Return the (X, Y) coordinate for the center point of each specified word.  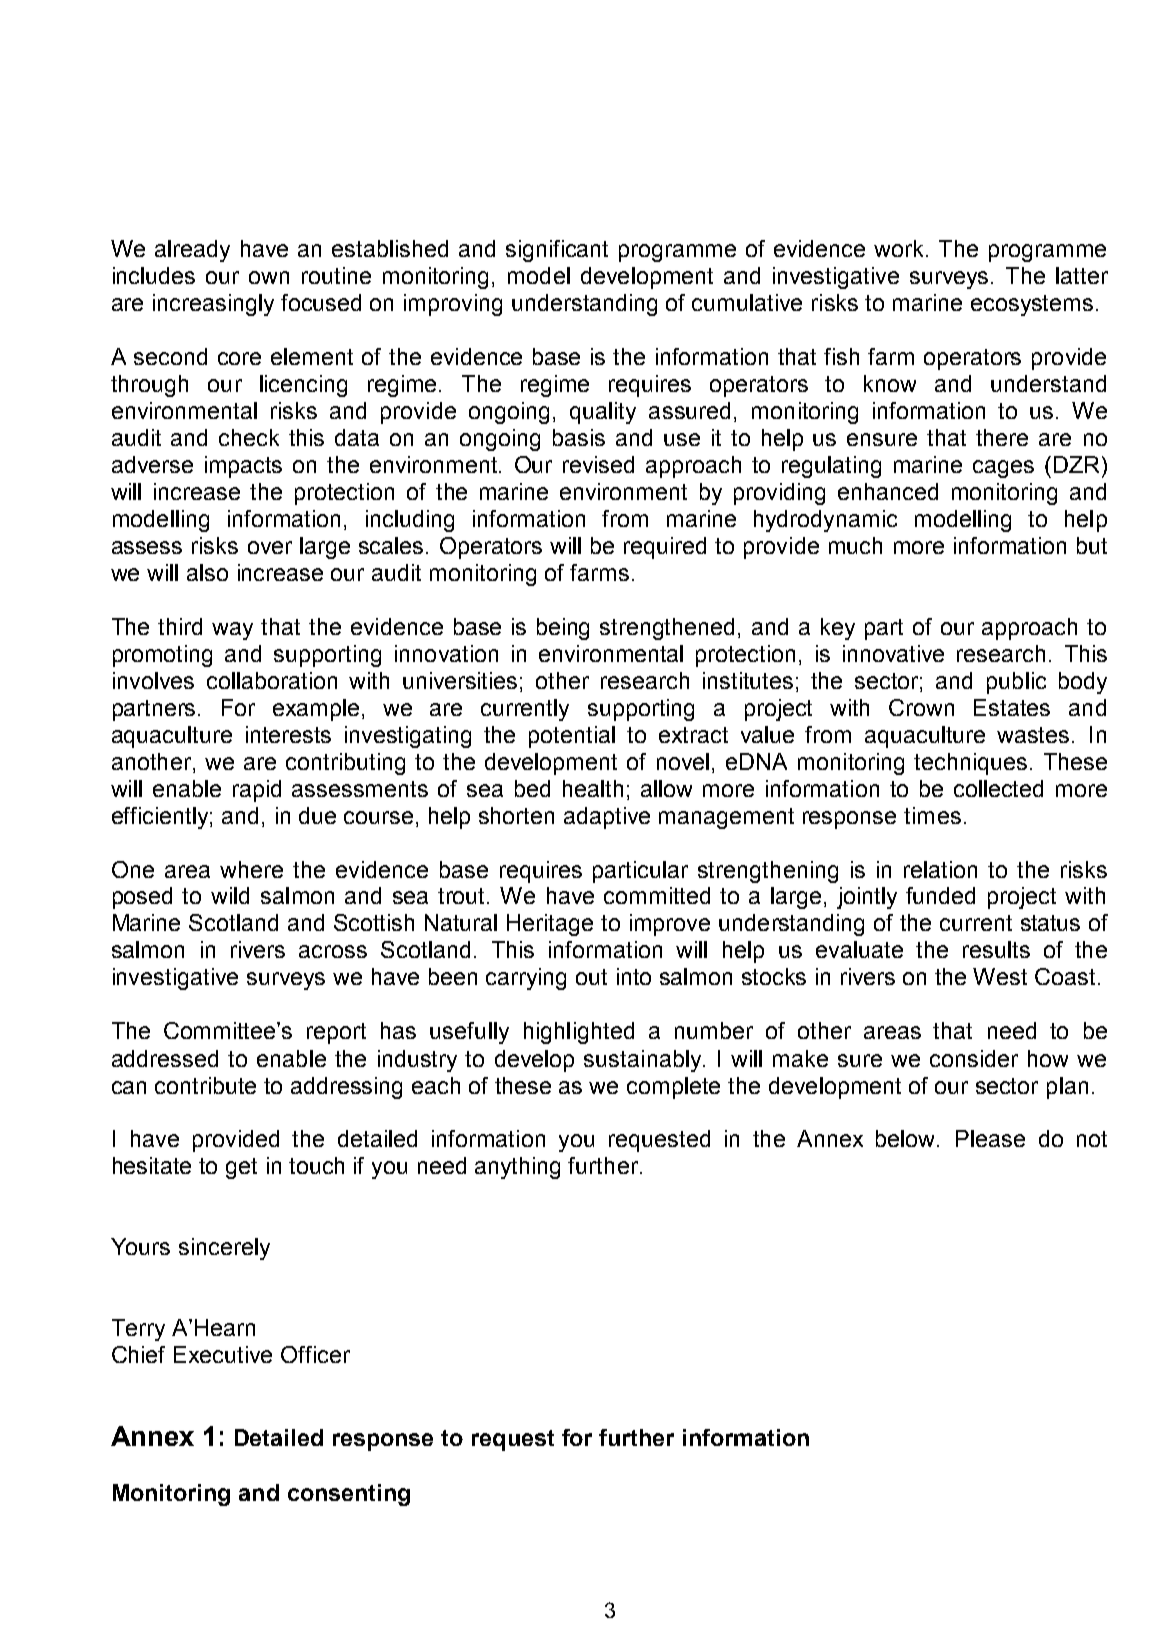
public (1016, 683)
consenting (349, 1495)
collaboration (272, 680)
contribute (205, 1085)
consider (974, 1058)
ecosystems (1032, 305)
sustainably (644, 1061)
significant (557, 251)
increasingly (213, 305)
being (563, 629)
